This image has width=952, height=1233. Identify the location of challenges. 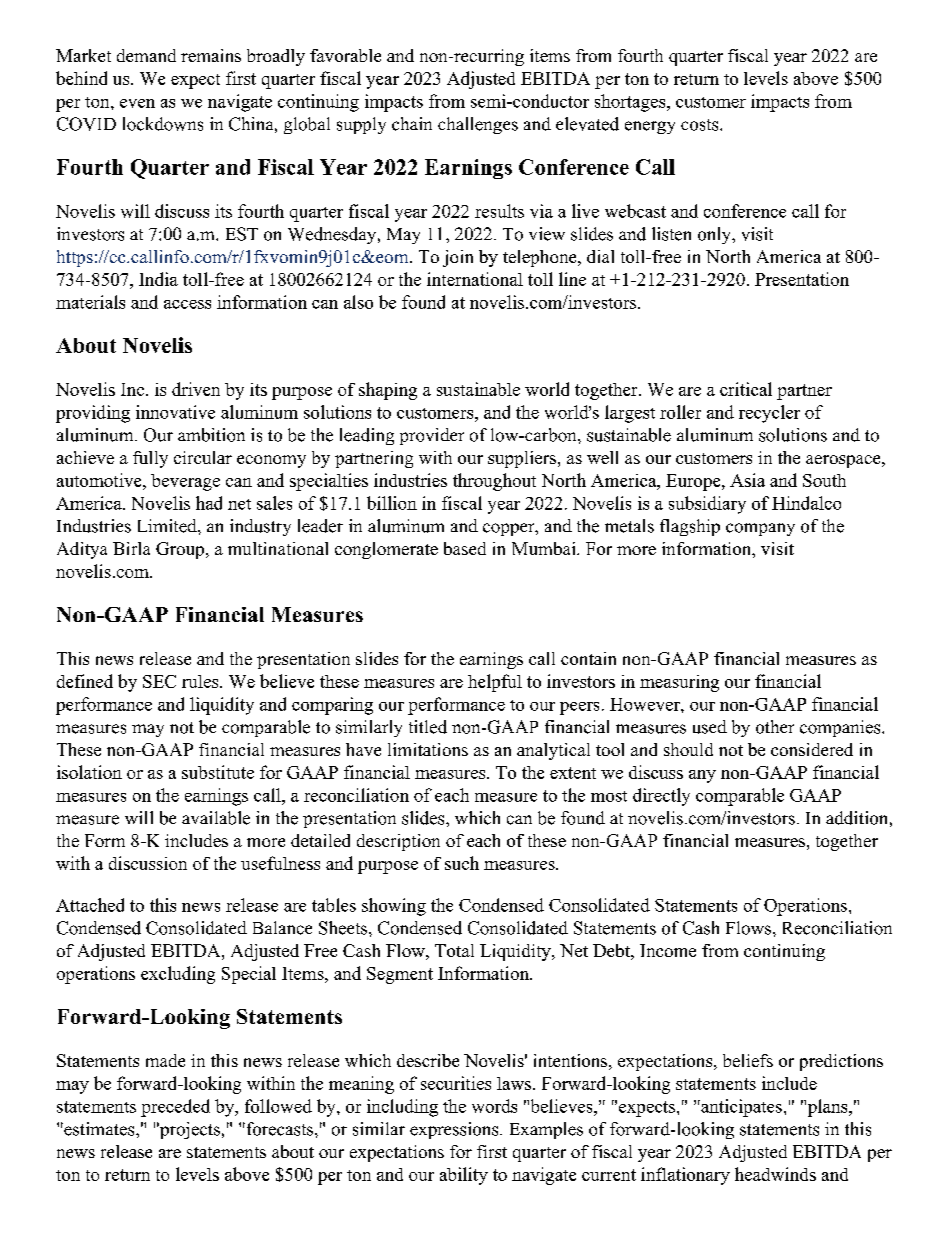
(478, 125).
